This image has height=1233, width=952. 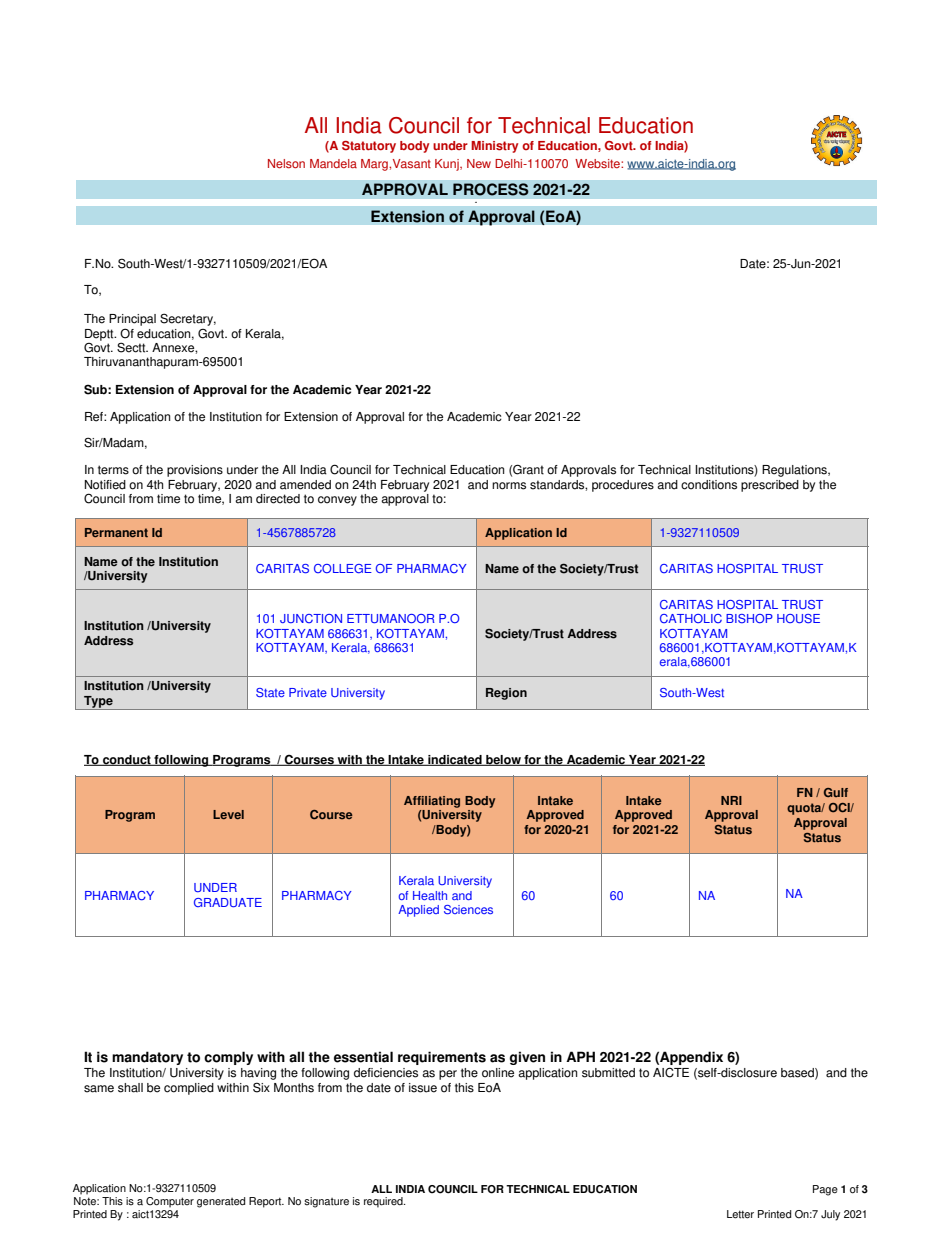 I want to click on prescribed, so click(x=770, y=486).
